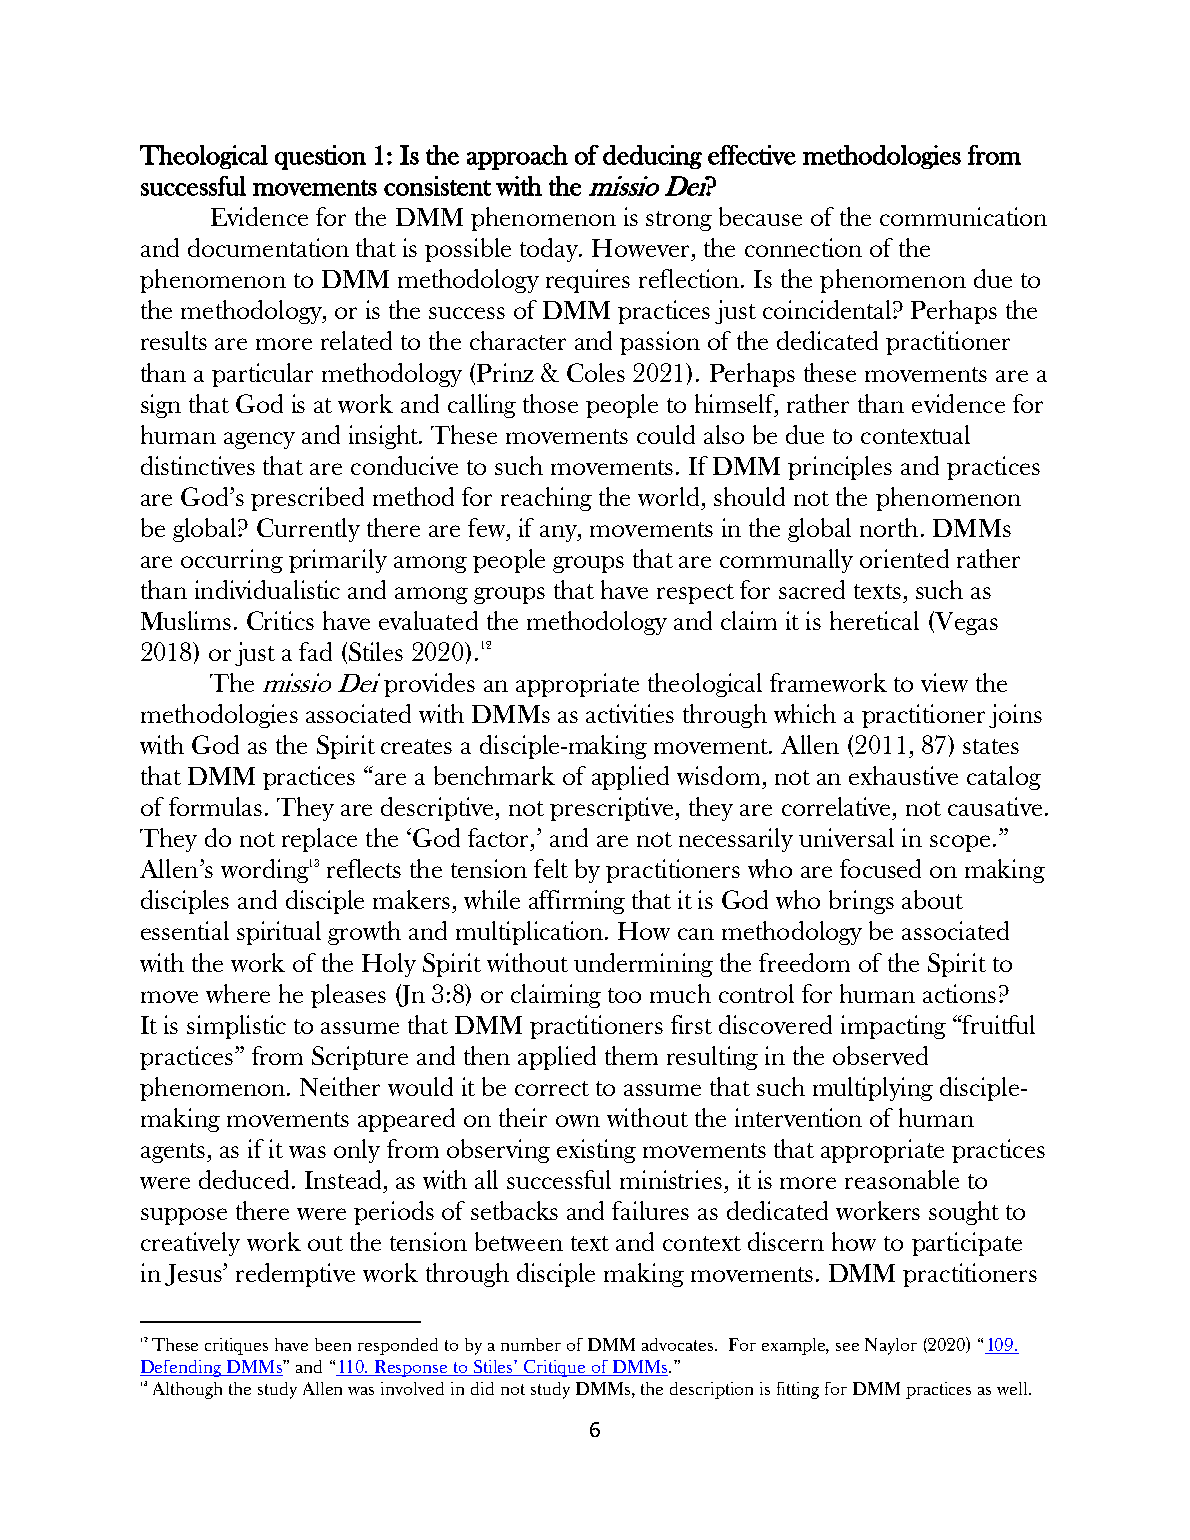 This screenshot has width=1190, height=1540. What do you see at coordinates (320, 157) in the screenshot?
I see `question` at bounding box center [320, 157].
